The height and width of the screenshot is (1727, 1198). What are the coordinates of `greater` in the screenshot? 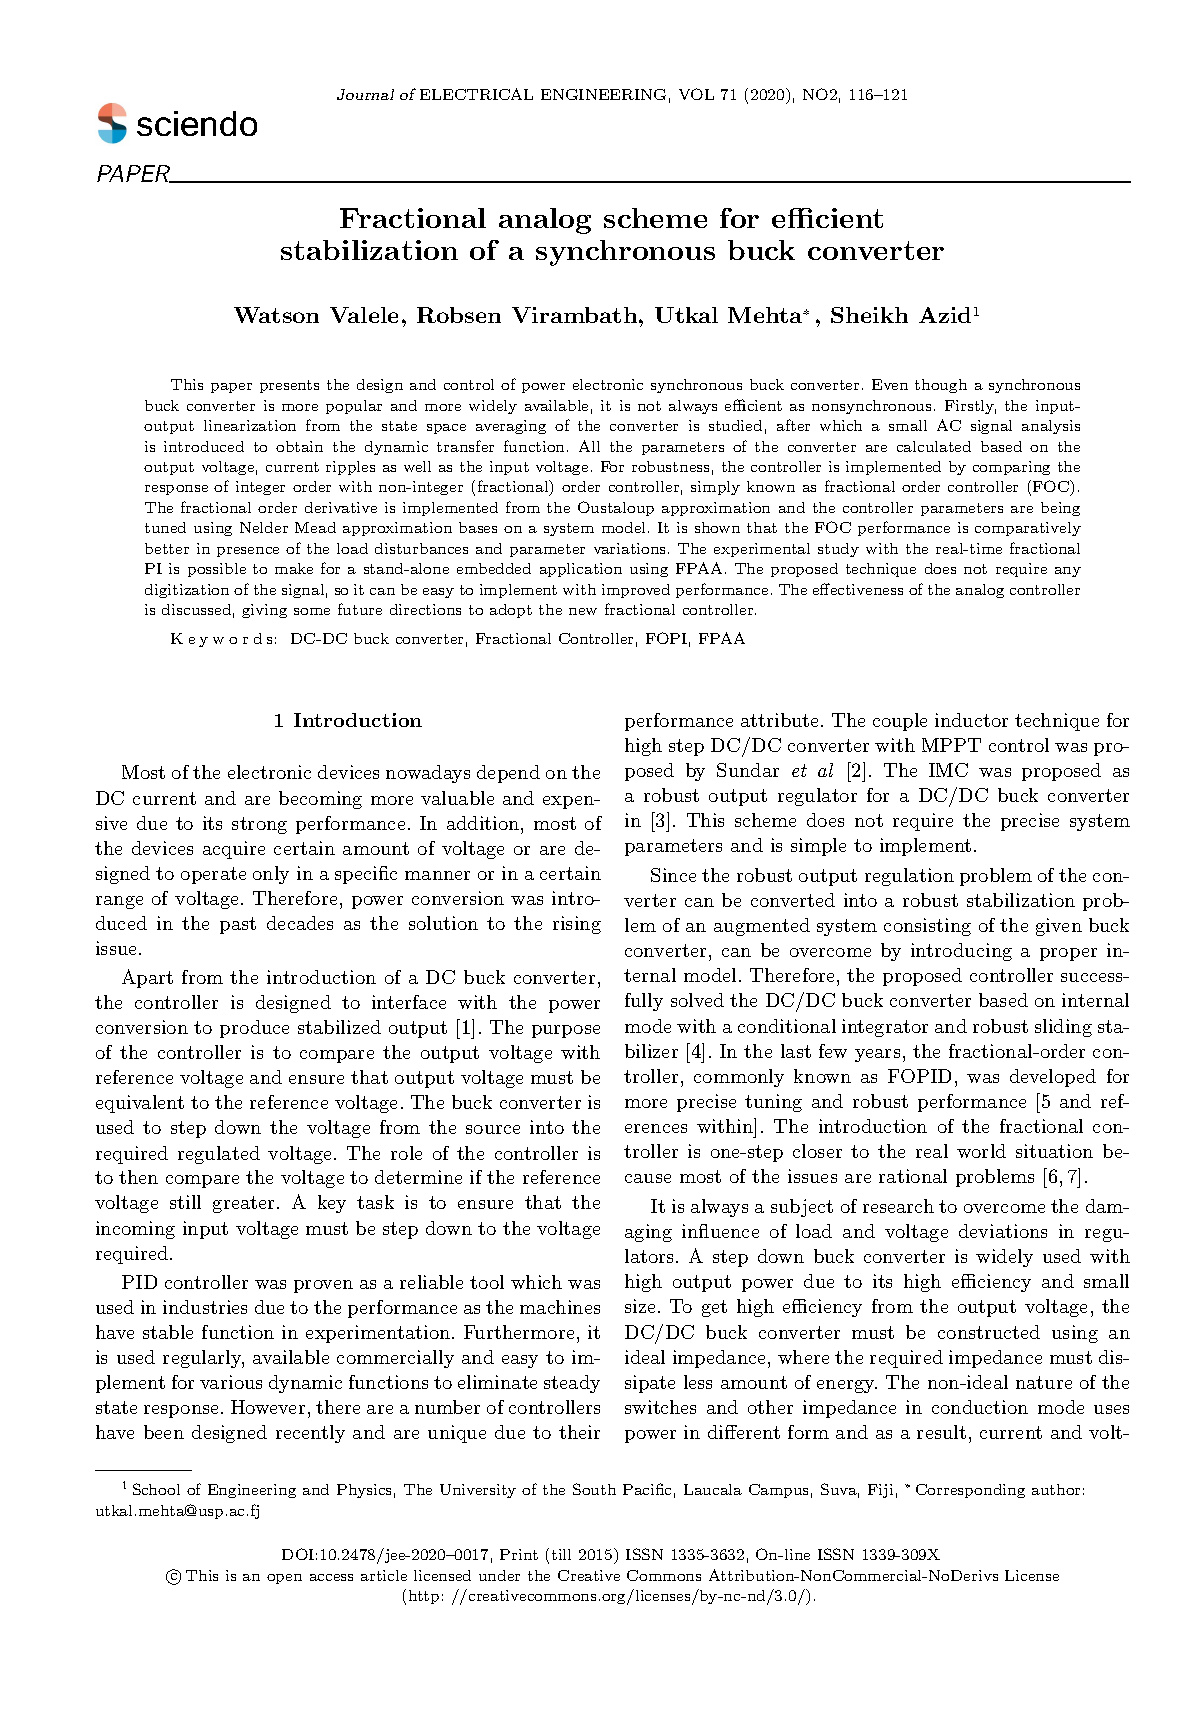 It's located at (243, 1204).
